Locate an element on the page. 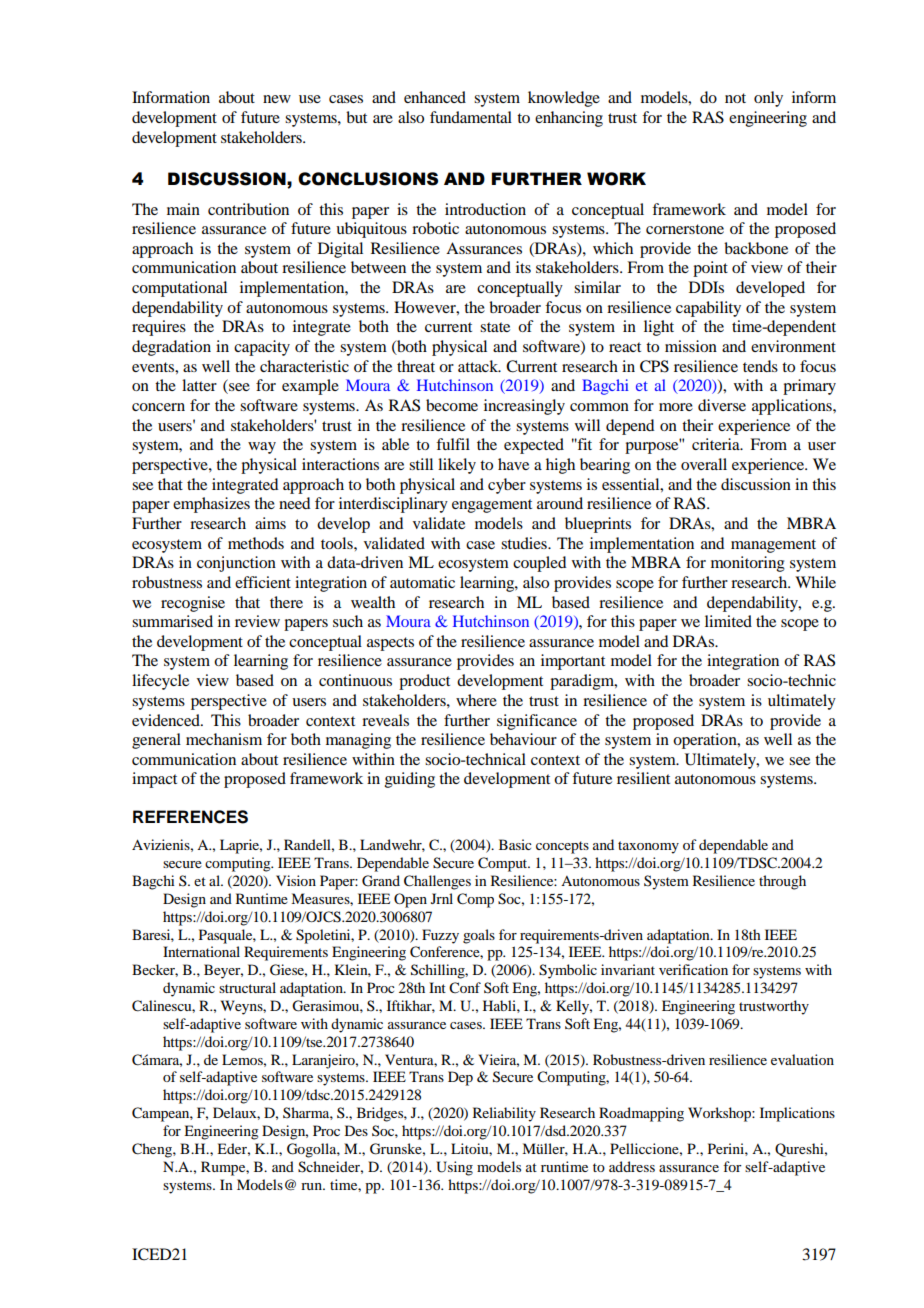 The width and height of the page is (924, 1308). new is located at coordinates (277, 99).
